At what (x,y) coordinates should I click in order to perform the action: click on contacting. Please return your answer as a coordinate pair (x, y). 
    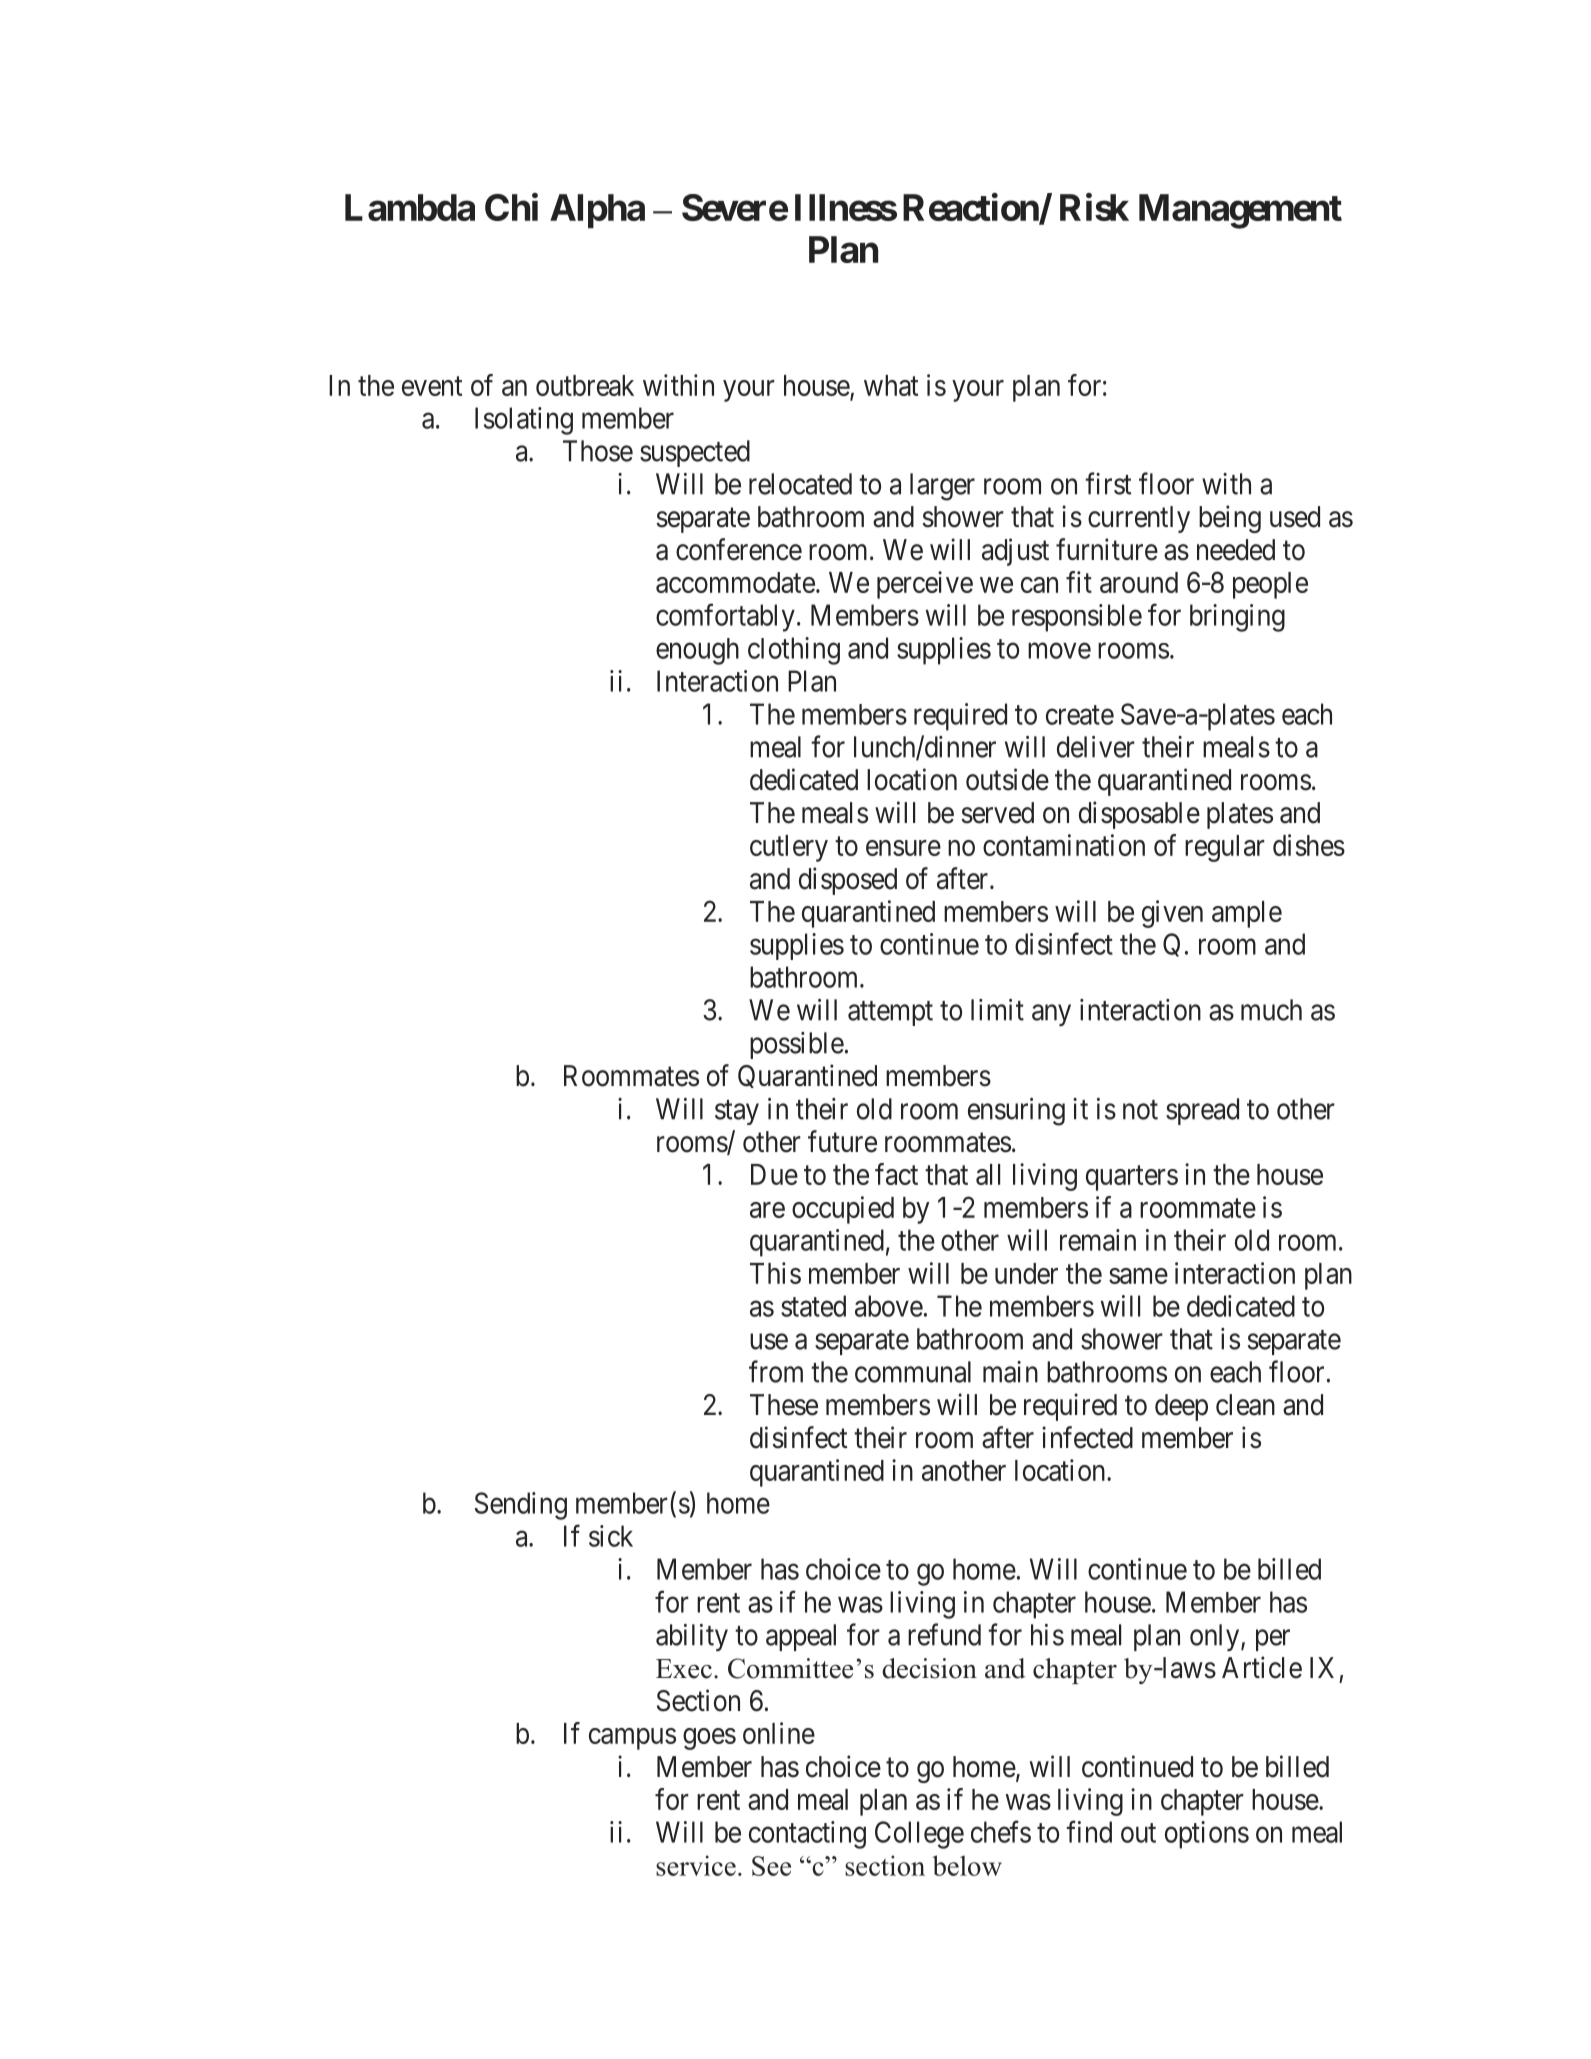
    Looking at the image, I should click on (807, 1835).
